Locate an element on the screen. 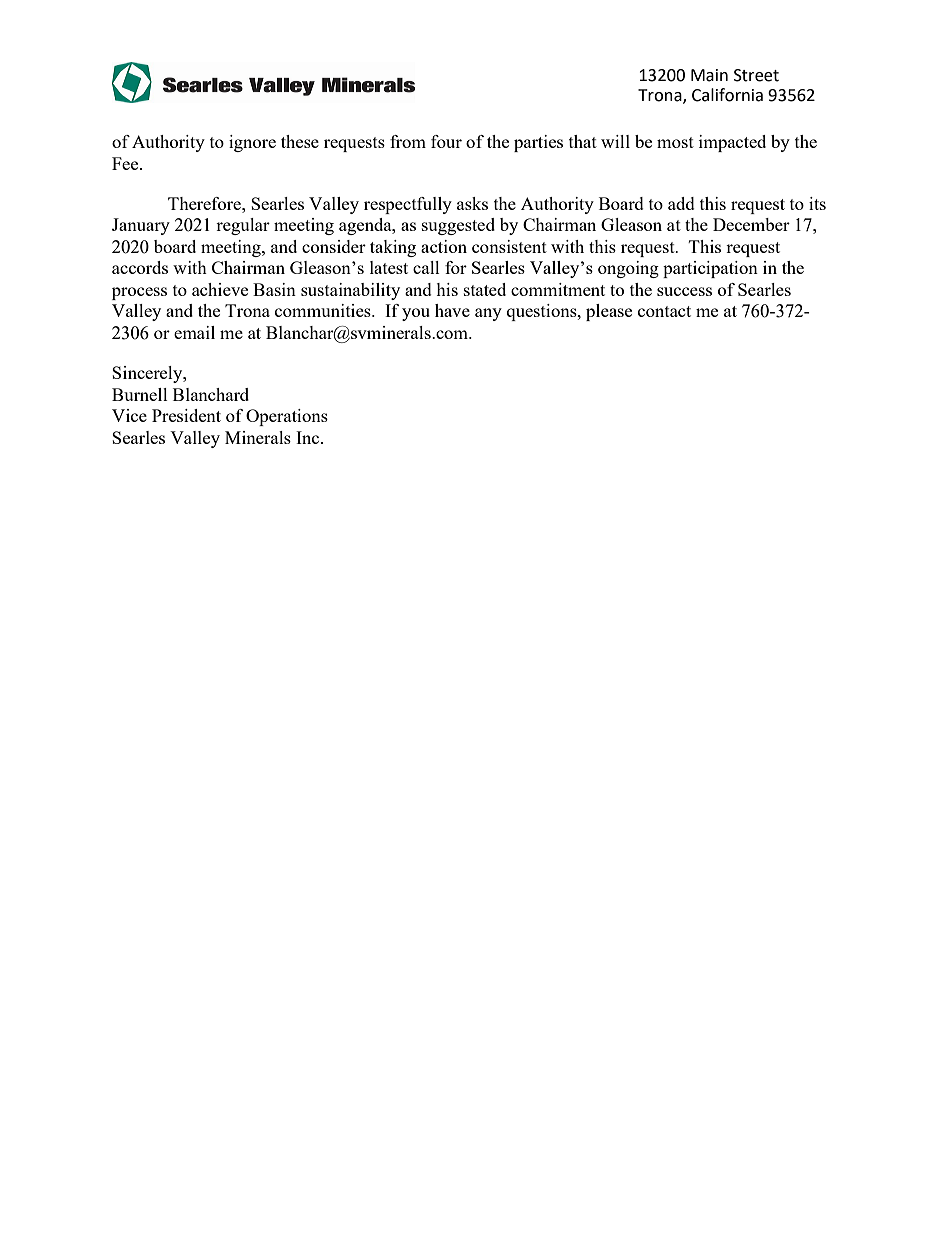 This screenshot has height=1233, width=952. stated is located at coordinates (485, 289).
